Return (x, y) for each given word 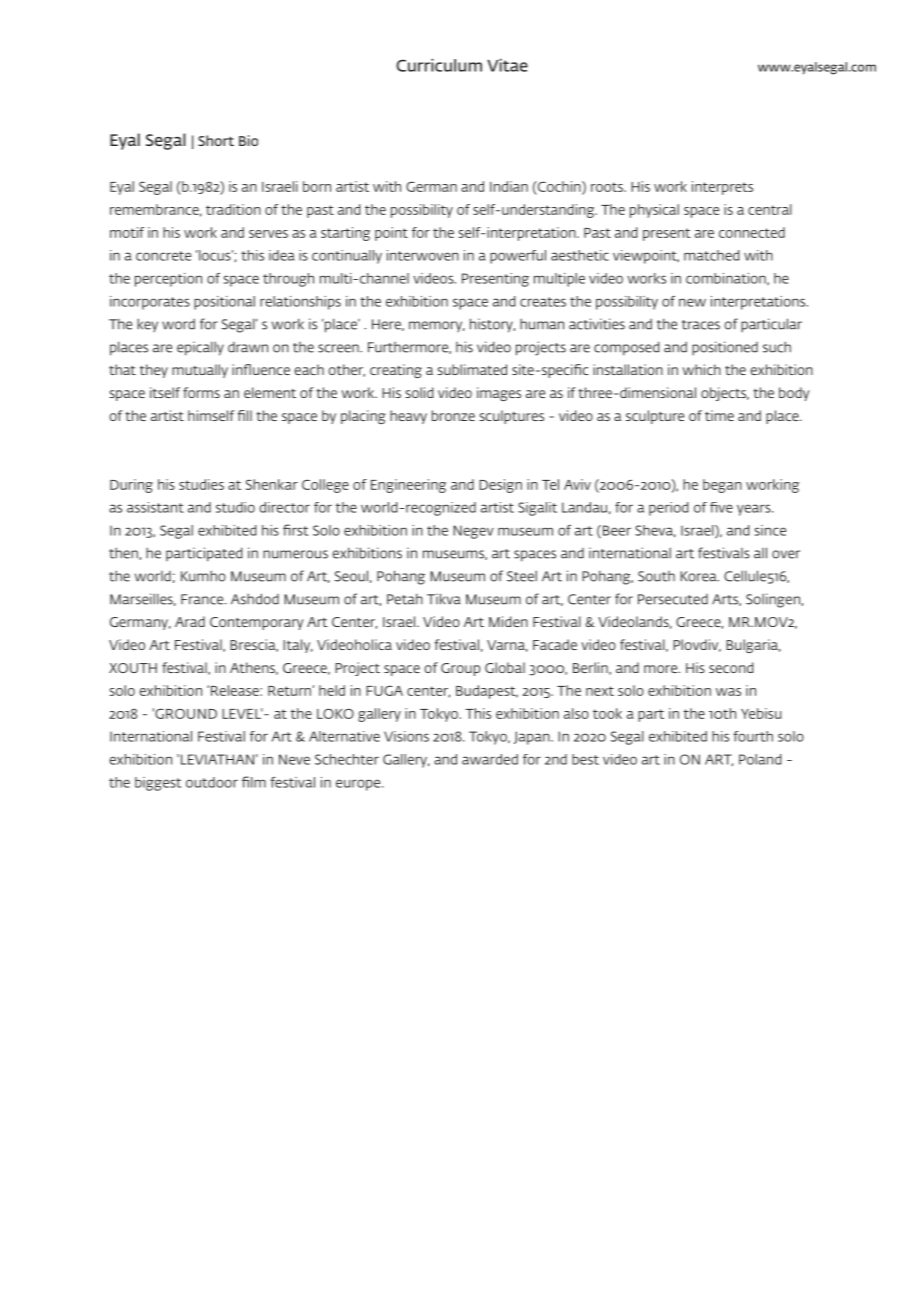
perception (168, 280)
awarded (490, 759)
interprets (722, 188)
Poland (760, 759)
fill (245, 415)
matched (711, 255)
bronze (453, 415)
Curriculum (439, 65)
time (719, 415)
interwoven (423, 255)
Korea (699, 576)
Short (216, 140)
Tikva (444, 599)
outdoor (212, 782)
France (203, 599)
